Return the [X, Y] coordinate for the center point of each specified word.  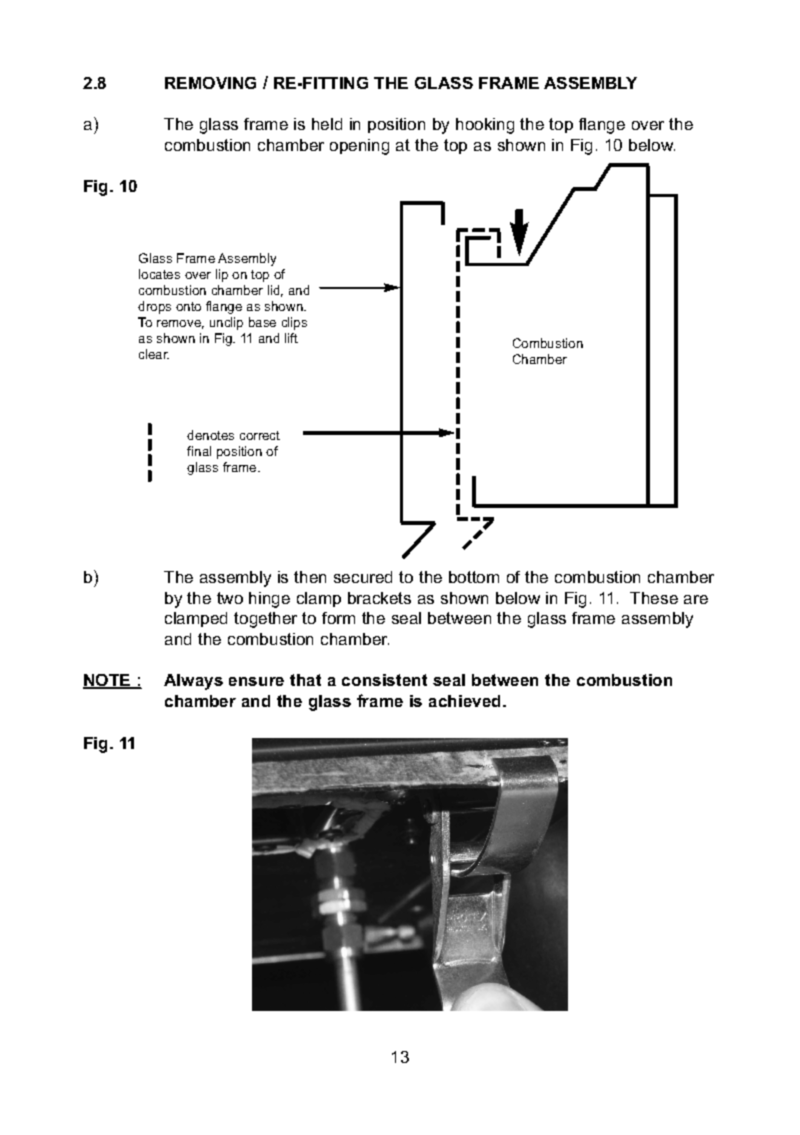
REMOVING [210, 83]
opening [359, 147]
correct [260, 435]
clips [294, 323]
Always [193, 682]
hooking [485, 126]
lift [291, 338]
